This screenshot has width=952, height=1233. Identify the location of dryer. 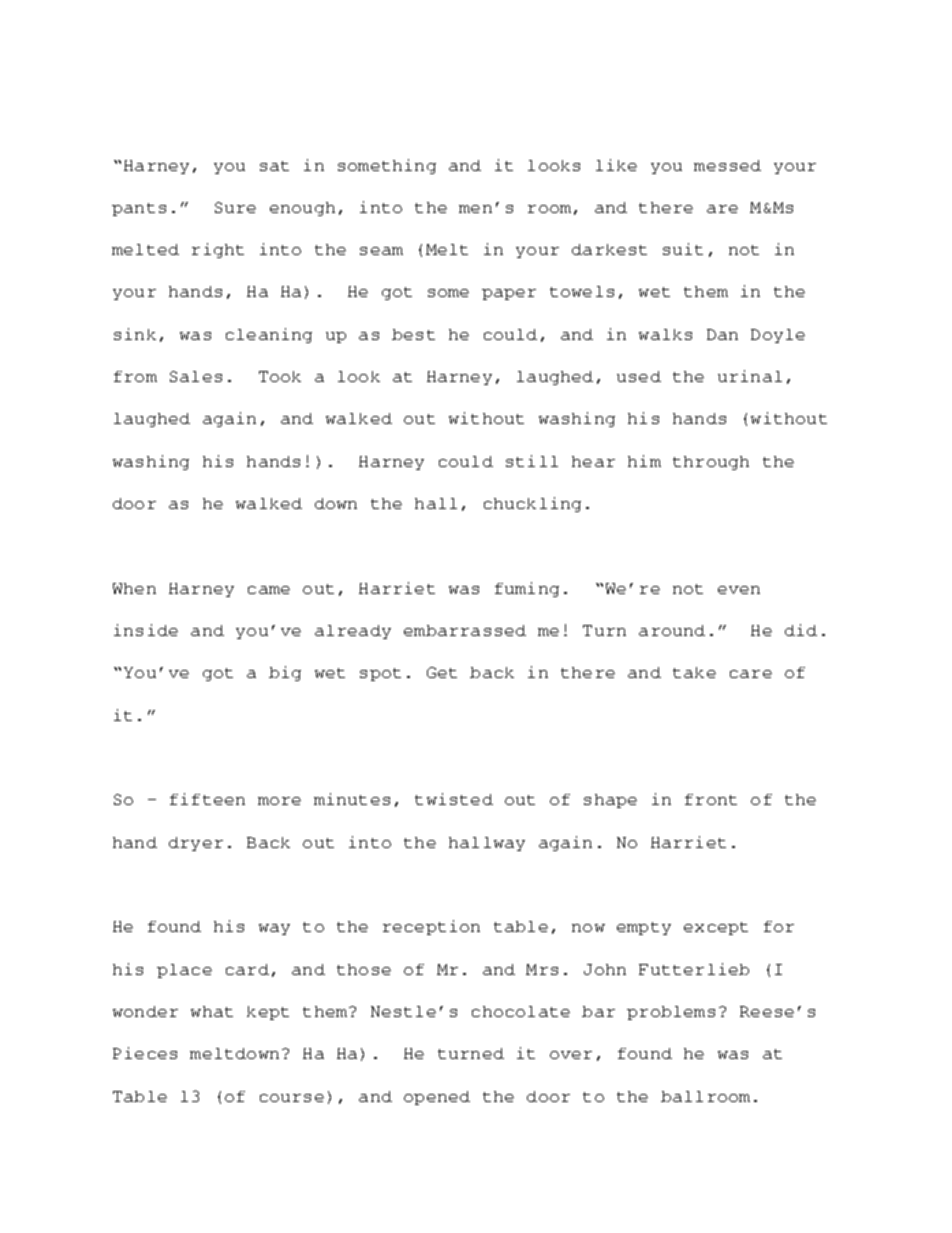
(196, 844).
